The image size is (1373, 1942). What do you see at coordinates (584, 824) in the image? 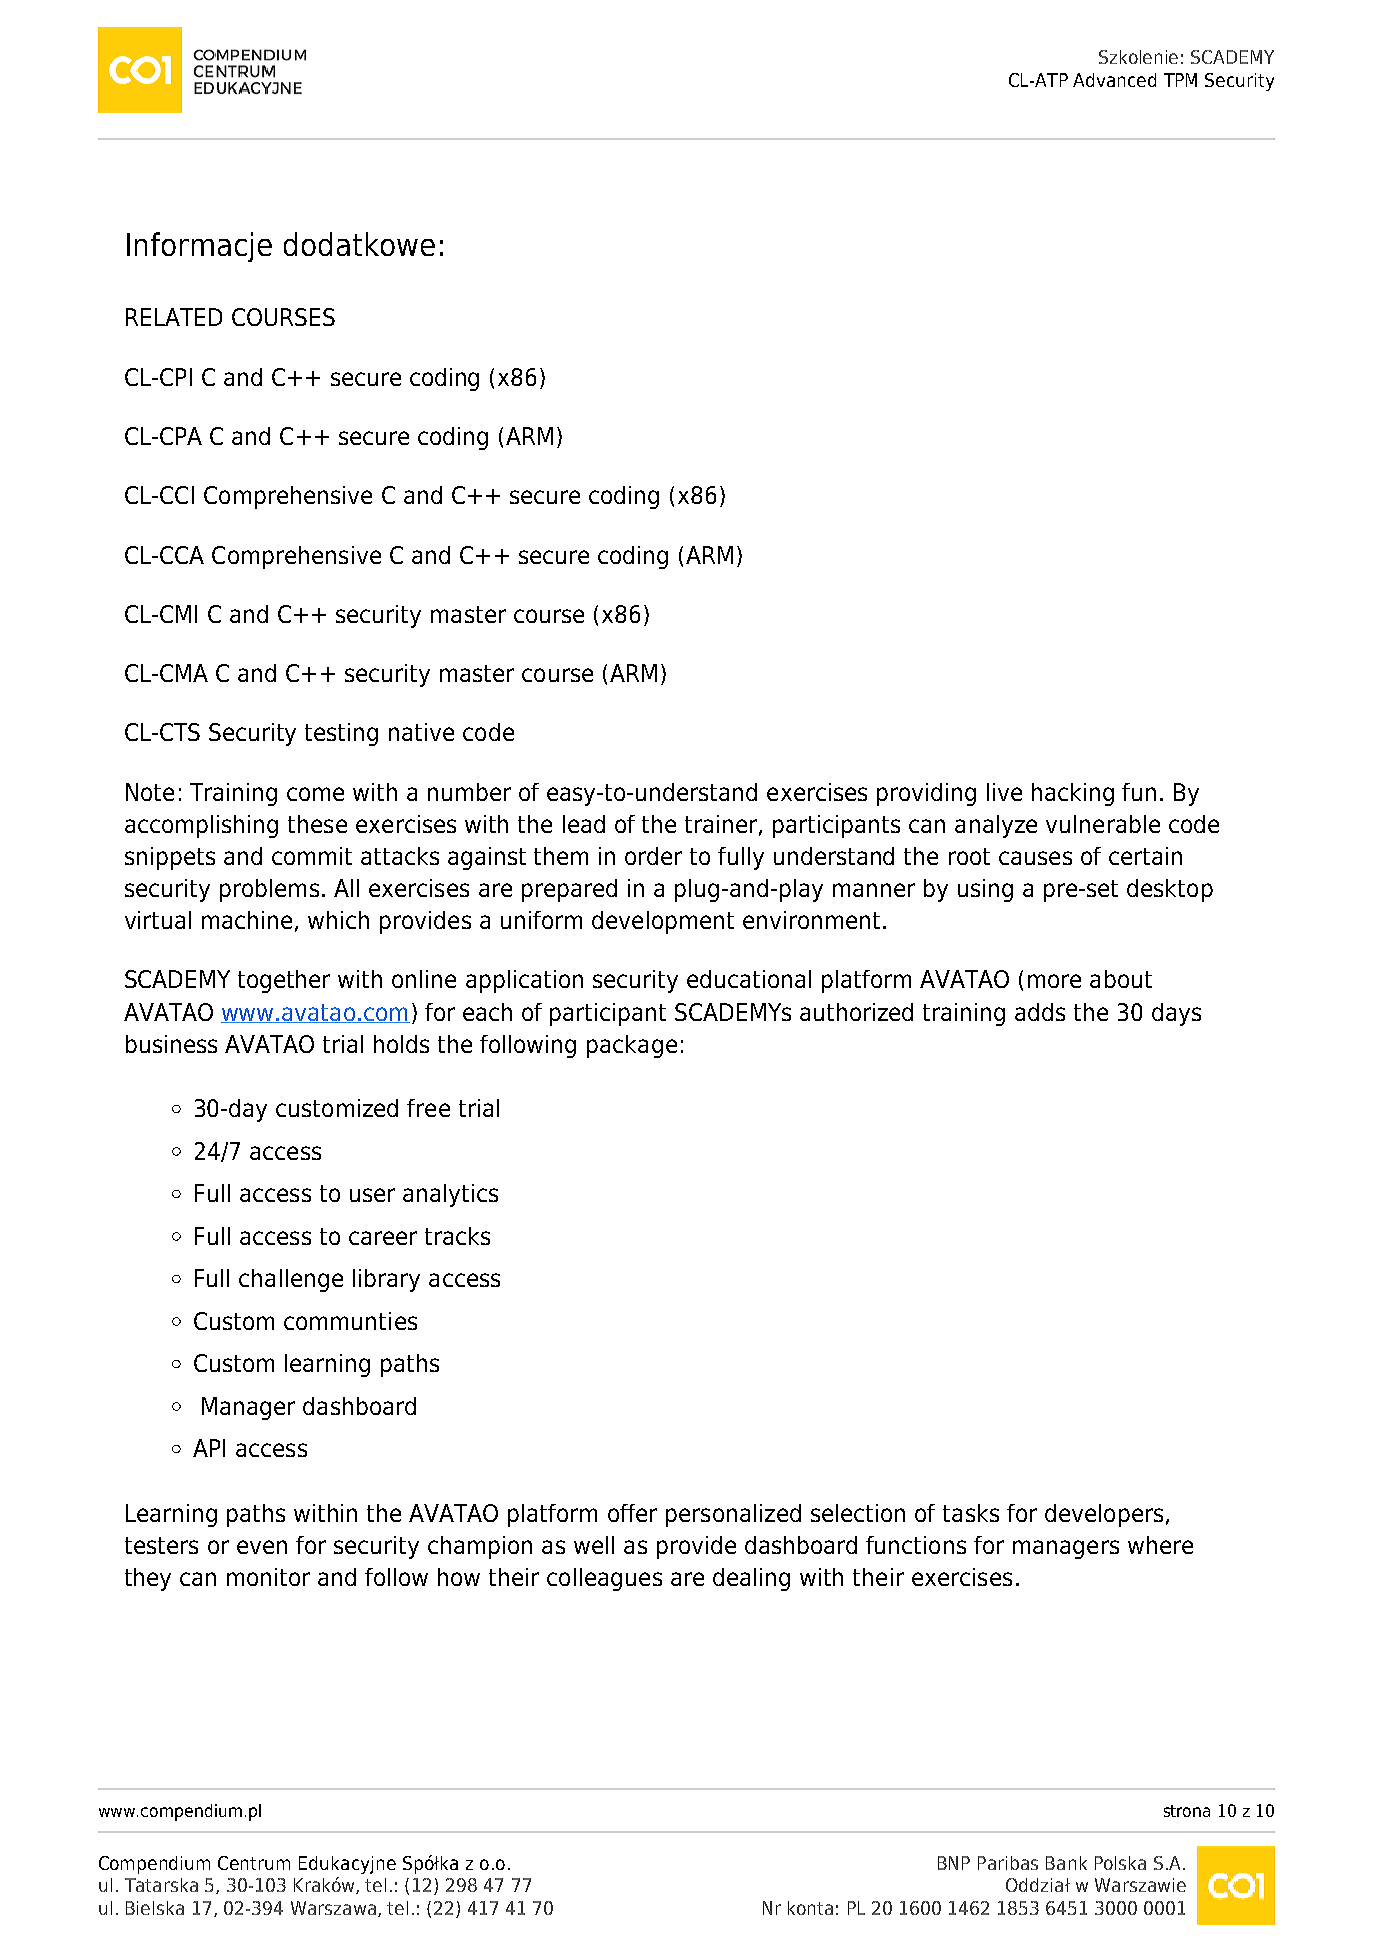
I see `lead` at bounding box center [584, 824].
